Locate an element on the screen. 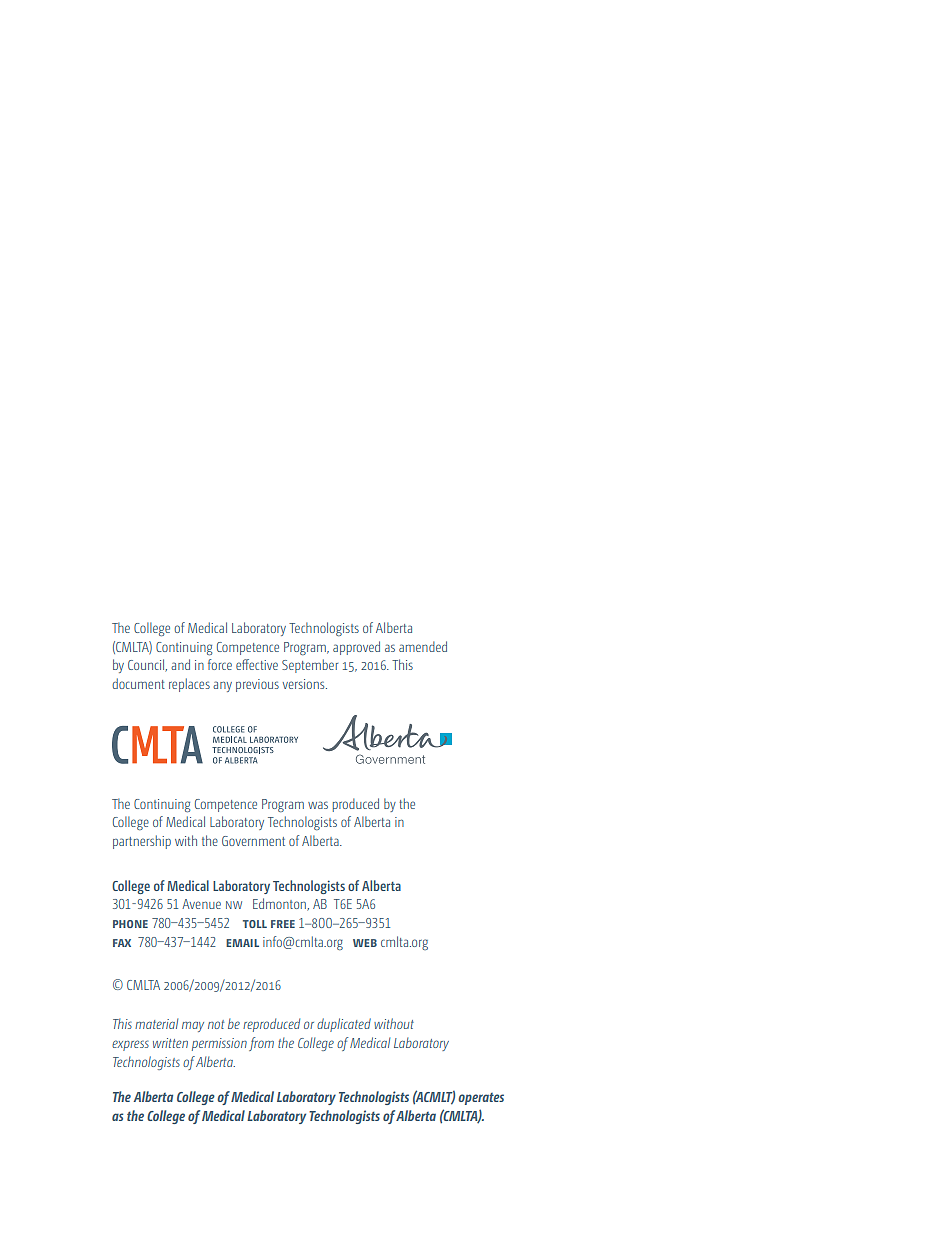 This screenshot has height=1233, width=952. web is located at coordinates (365, 943).
